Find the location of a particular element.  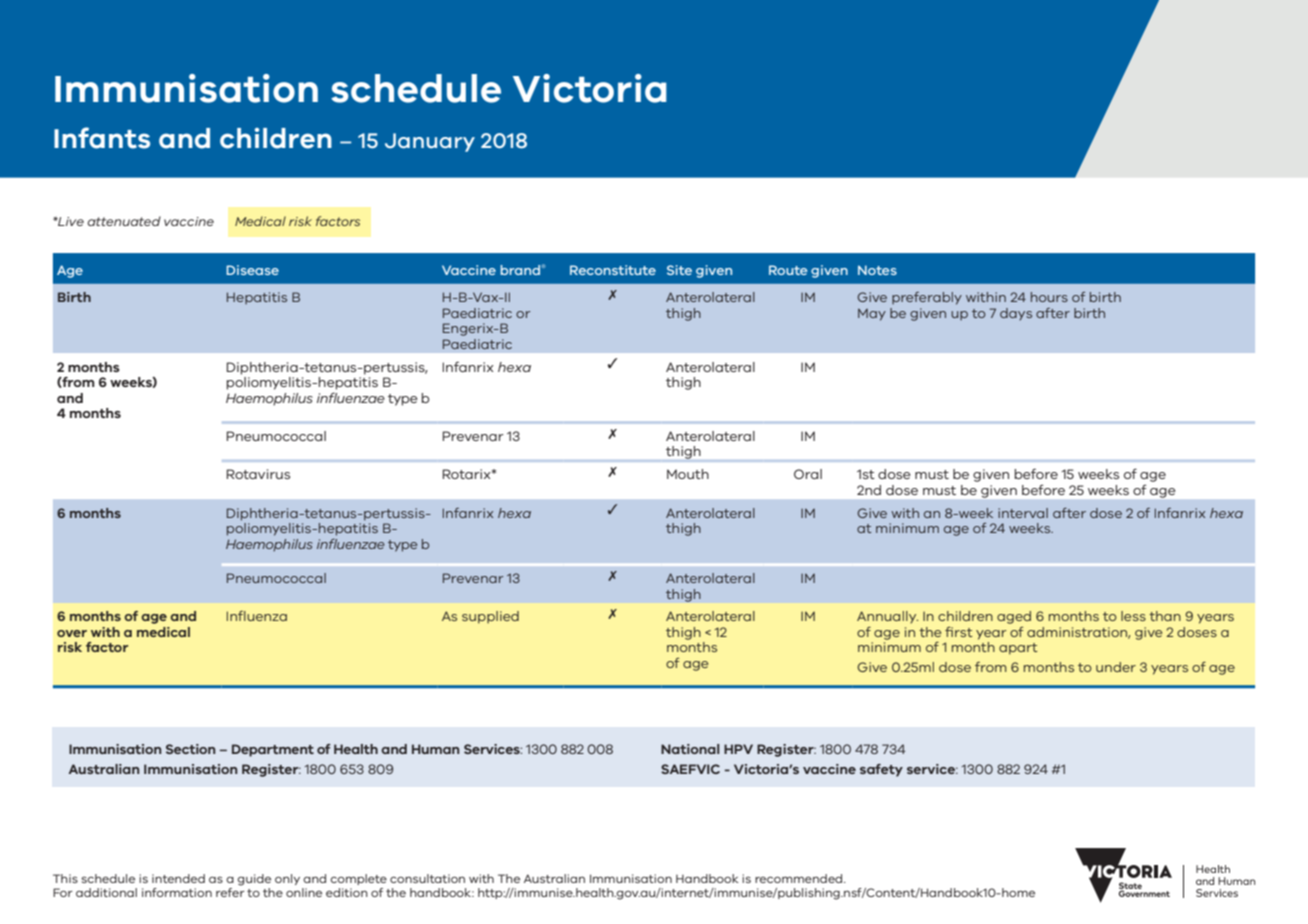

Mouth is located at coordinates (688, 474).
